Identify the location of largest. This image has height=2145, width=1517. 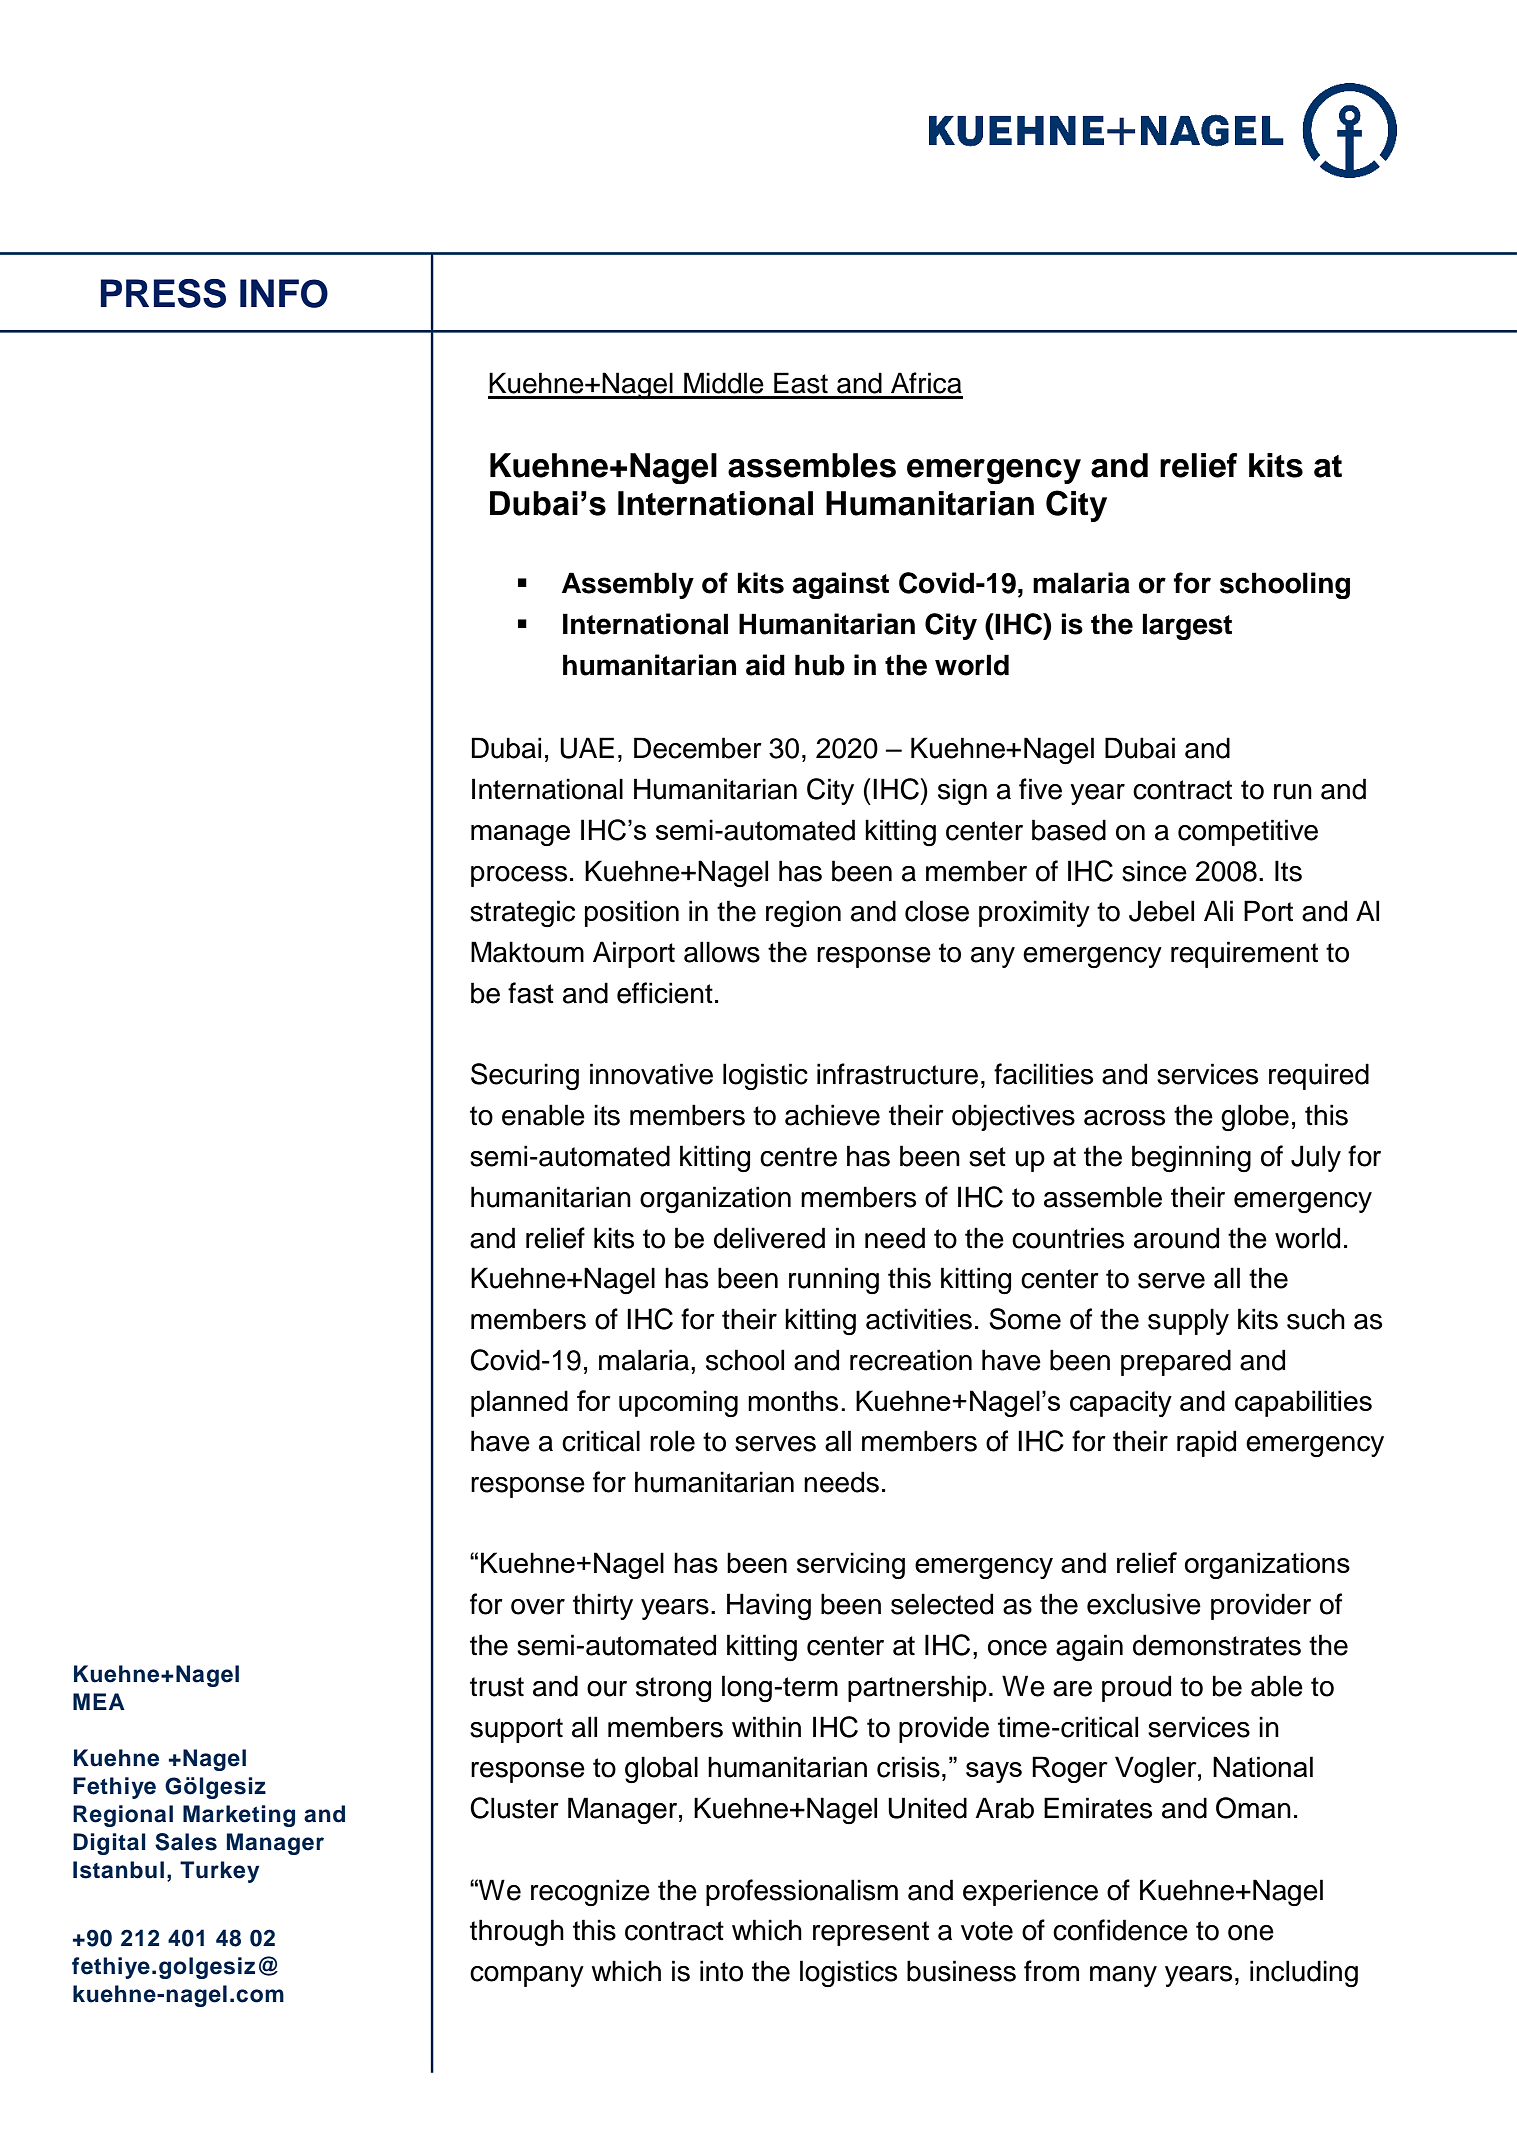
(1187, 626).
